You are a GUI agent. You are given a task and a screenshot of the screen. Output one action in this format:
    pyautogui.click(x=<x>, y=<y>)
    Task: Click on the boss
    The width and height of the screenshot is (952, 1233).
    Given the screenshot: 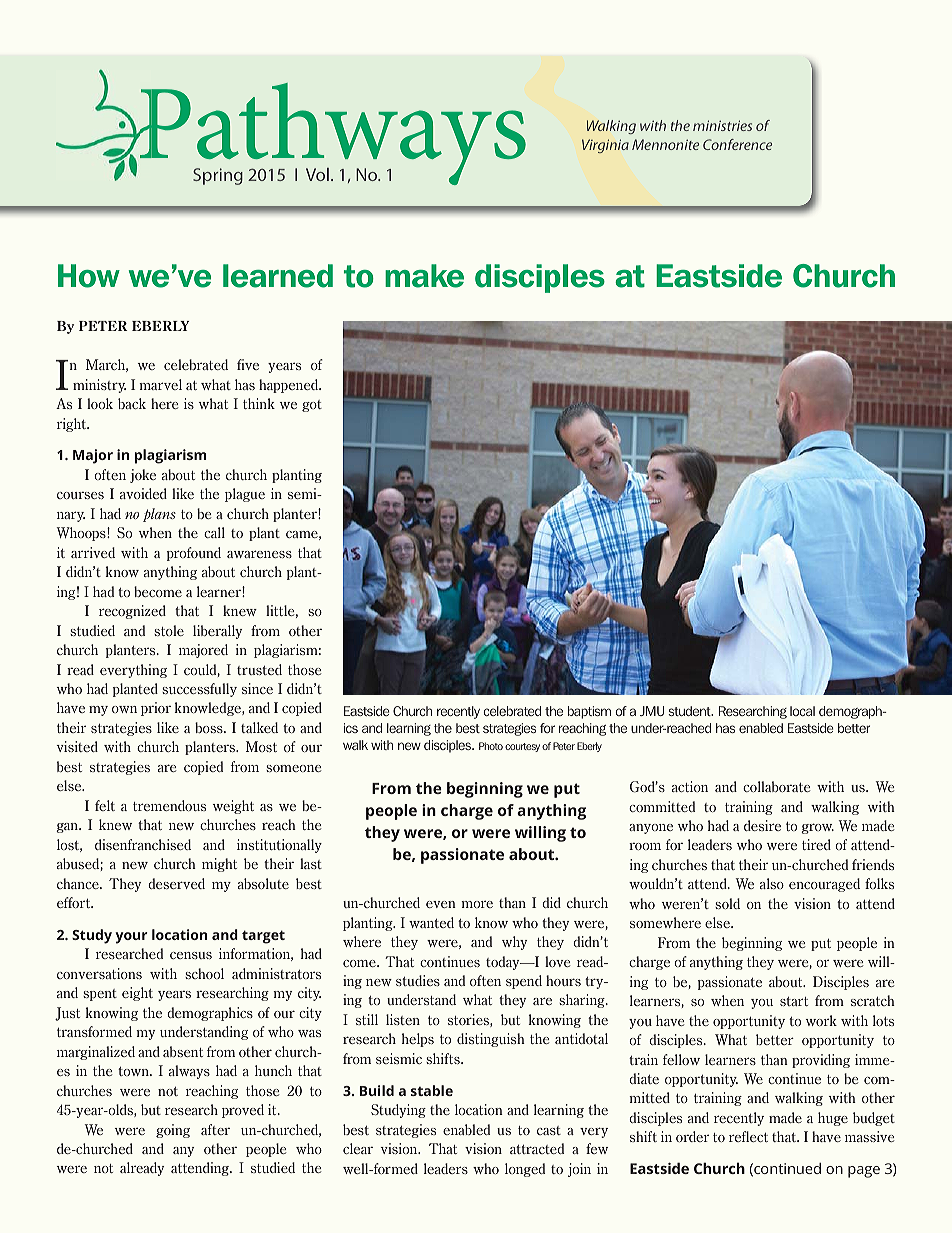 What is the action you would take?
    pyautogui.click(x=210, y=727)
